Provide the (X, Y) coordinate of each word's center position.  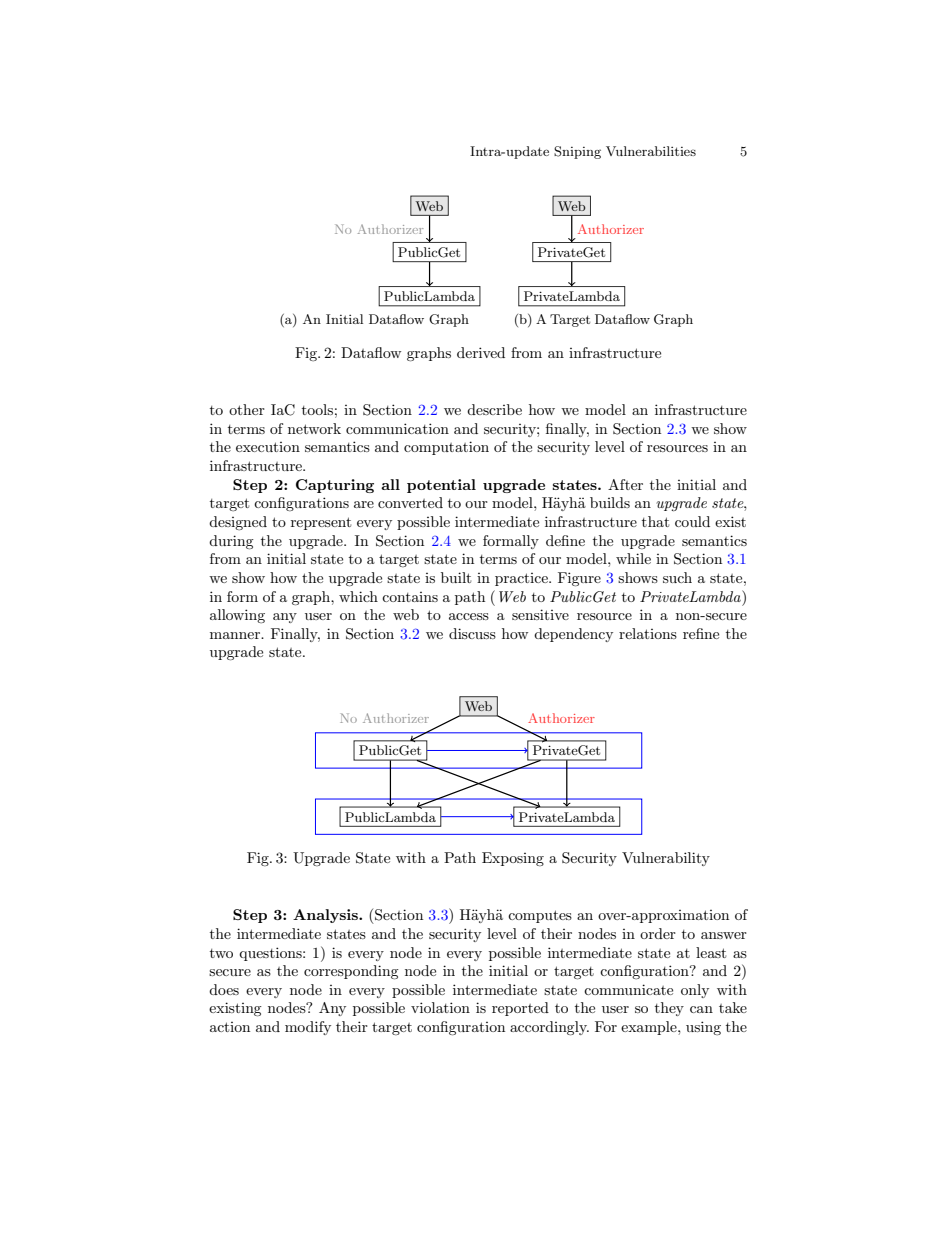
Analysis (326, 916)
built (456, 577)
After (625, 484)
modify (308, 1028)
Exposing (513, 859)
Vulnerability (666, 859)
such (677, 577)
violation (440, 1007)
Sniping (577, 152)
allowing (237, 616)
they (669, 1009)
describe (494, 409)
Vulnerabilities (651, 151)
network (314, 428)
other (247, 409)
